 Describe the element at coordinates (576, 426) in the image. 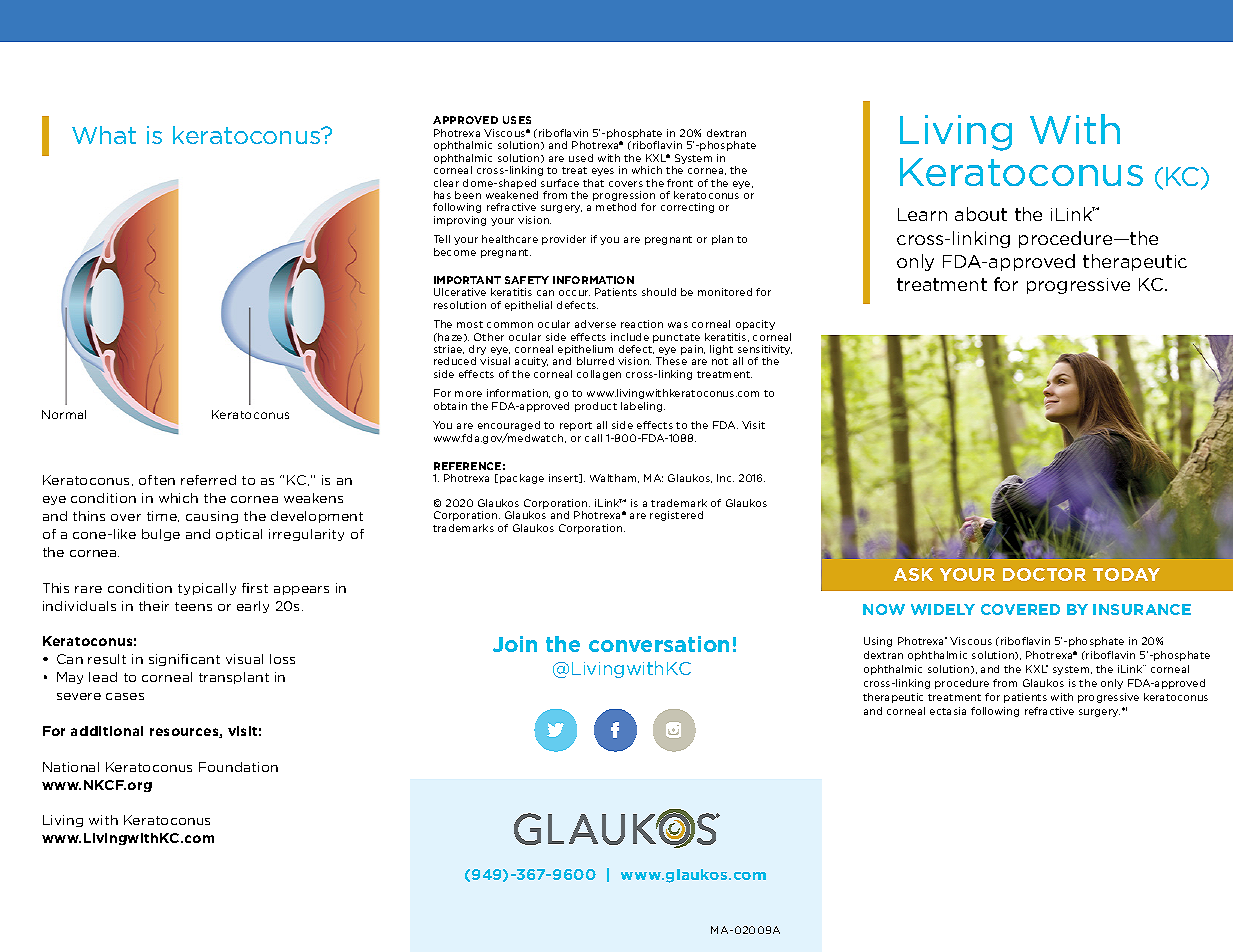

I see `report` at that location.
